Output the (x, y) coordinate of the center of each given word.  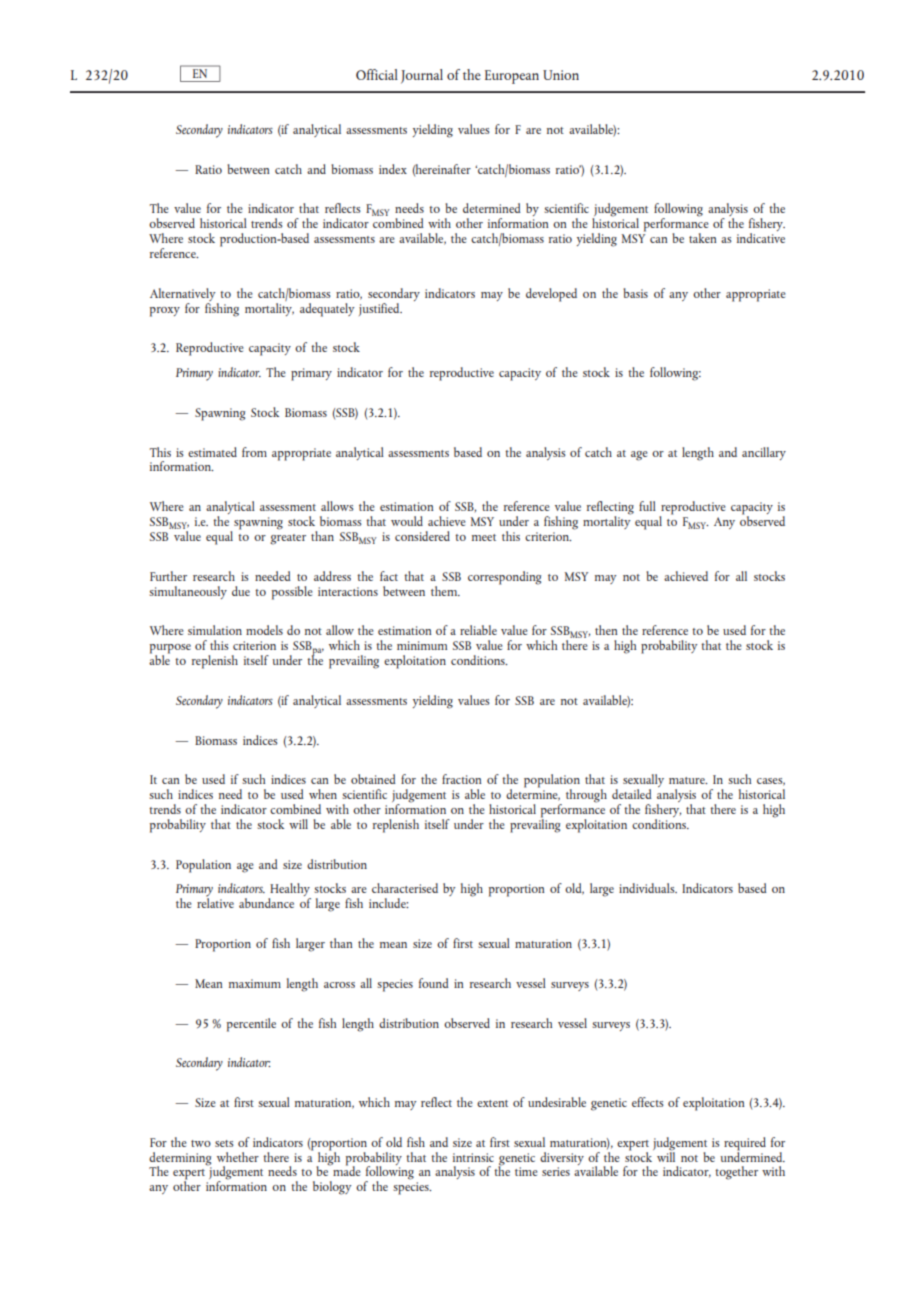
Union (561, 75)
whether (238, 1157)
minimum (422, 645)
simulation (215, 630)
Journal (422, 76)
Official (377, 74)
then (606, 630)
